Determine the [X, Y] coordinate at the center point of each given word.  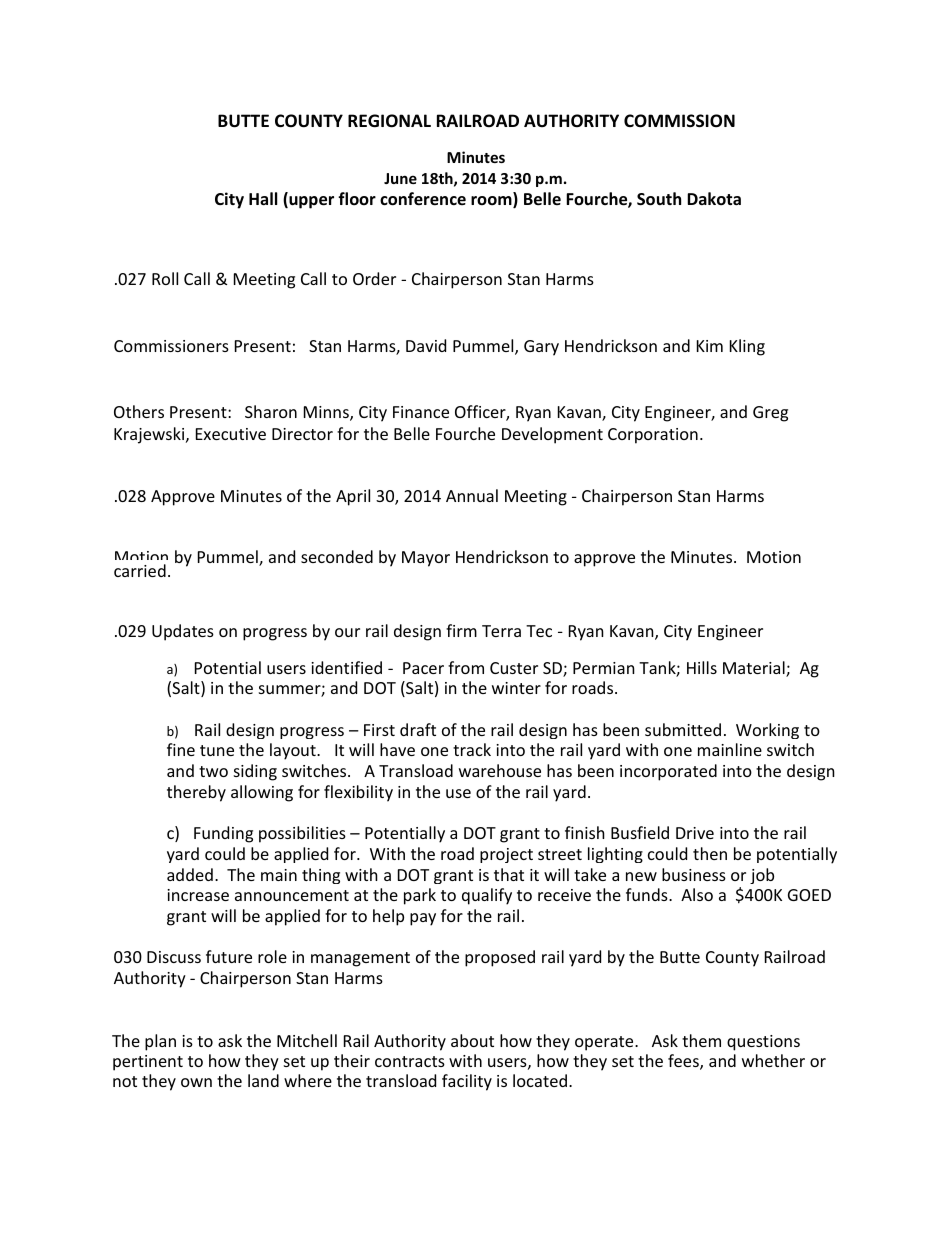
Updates [183, 632]
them [701, 1040]
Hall [263, 198]
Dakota [714, 199]
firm [461, 630]
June [400, 178]
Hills [702, 667]
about [472, 1040]
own [196, 1082]
